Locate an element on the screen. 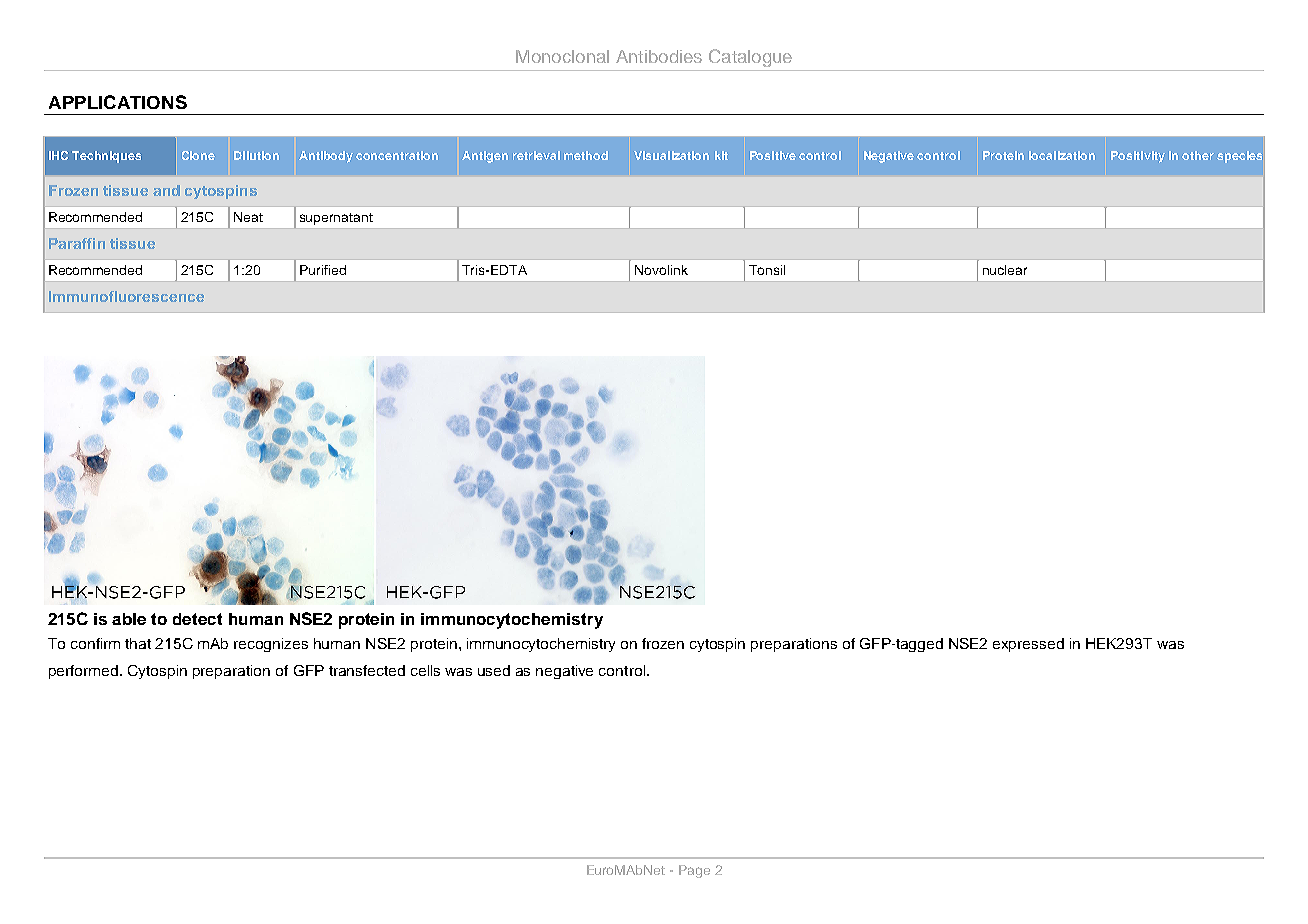  Page is located at coordinates (694, 871).
